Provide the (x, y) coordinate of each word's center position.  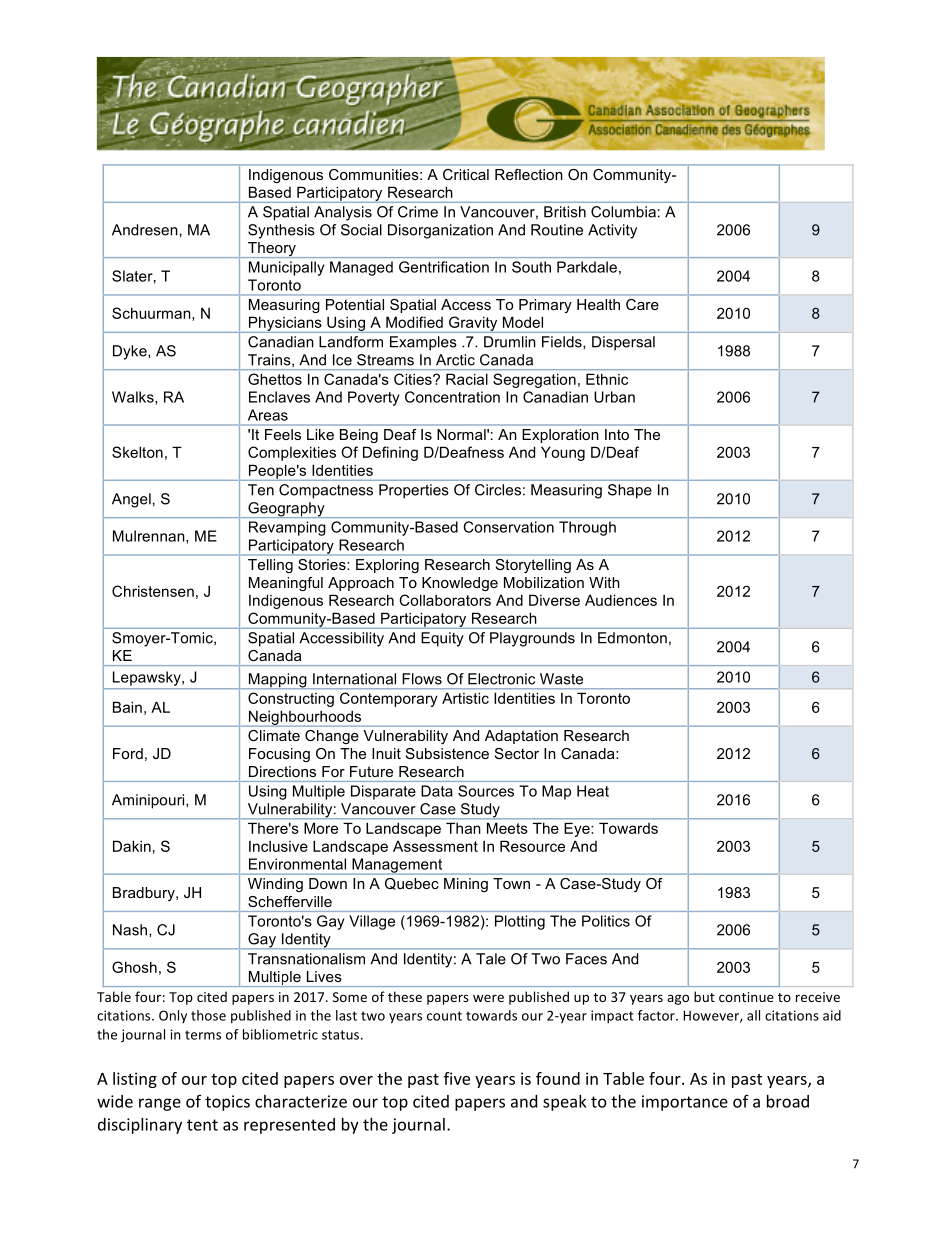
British (565, 212)
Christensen (153, 591)
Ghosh (134, 967)
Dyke (131, 352)
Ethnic (607, 379)
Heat (593, 791)
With (604, 582)
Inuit (386, 753)
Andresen (145, 230)
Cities (414, 379)
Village (372, 922)
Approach (361, 584)
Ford (128, 753)
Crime (418, 212)
